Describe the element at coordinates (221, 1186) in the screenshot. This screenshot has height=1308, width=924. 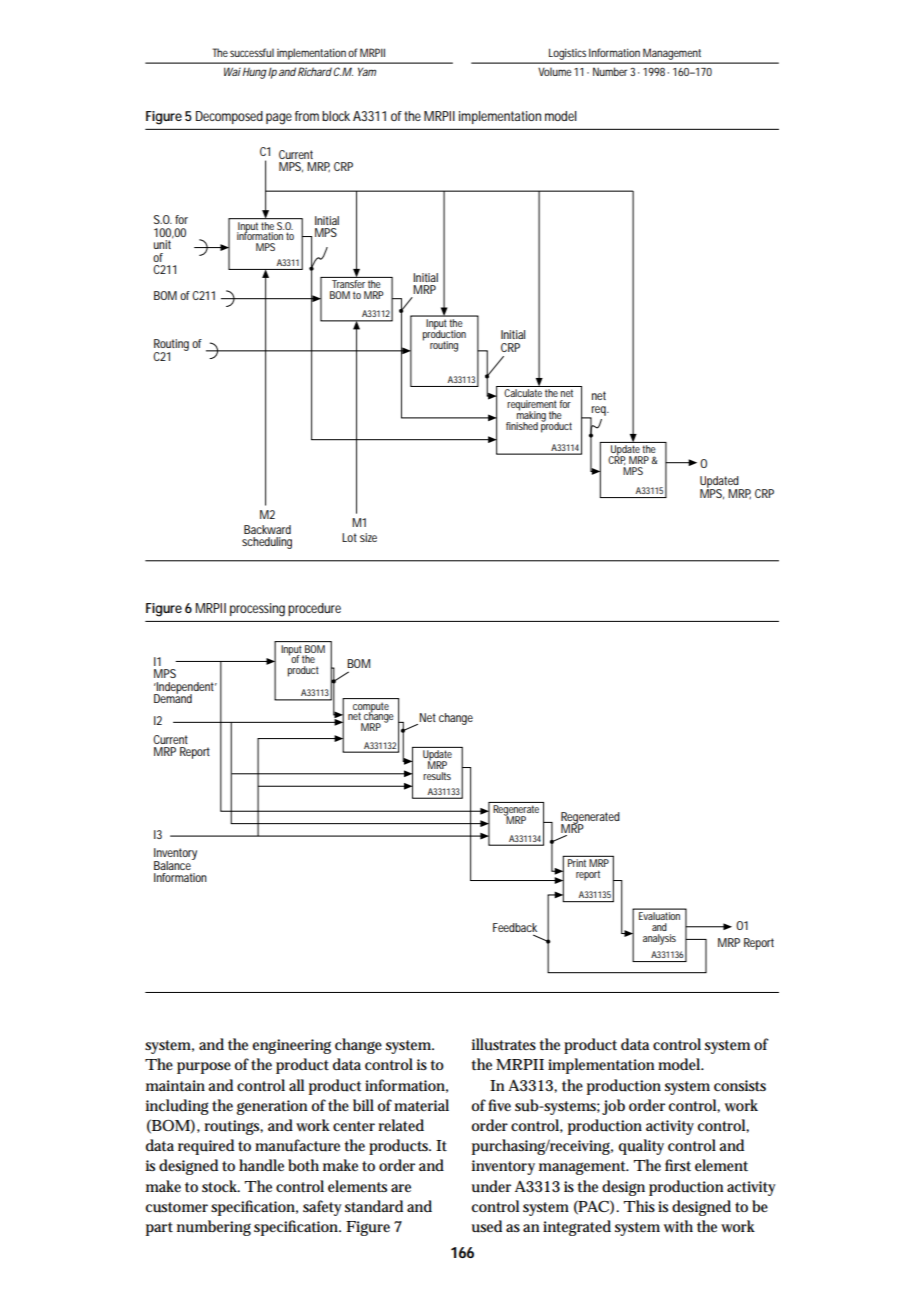
I see `stock` at that location.
